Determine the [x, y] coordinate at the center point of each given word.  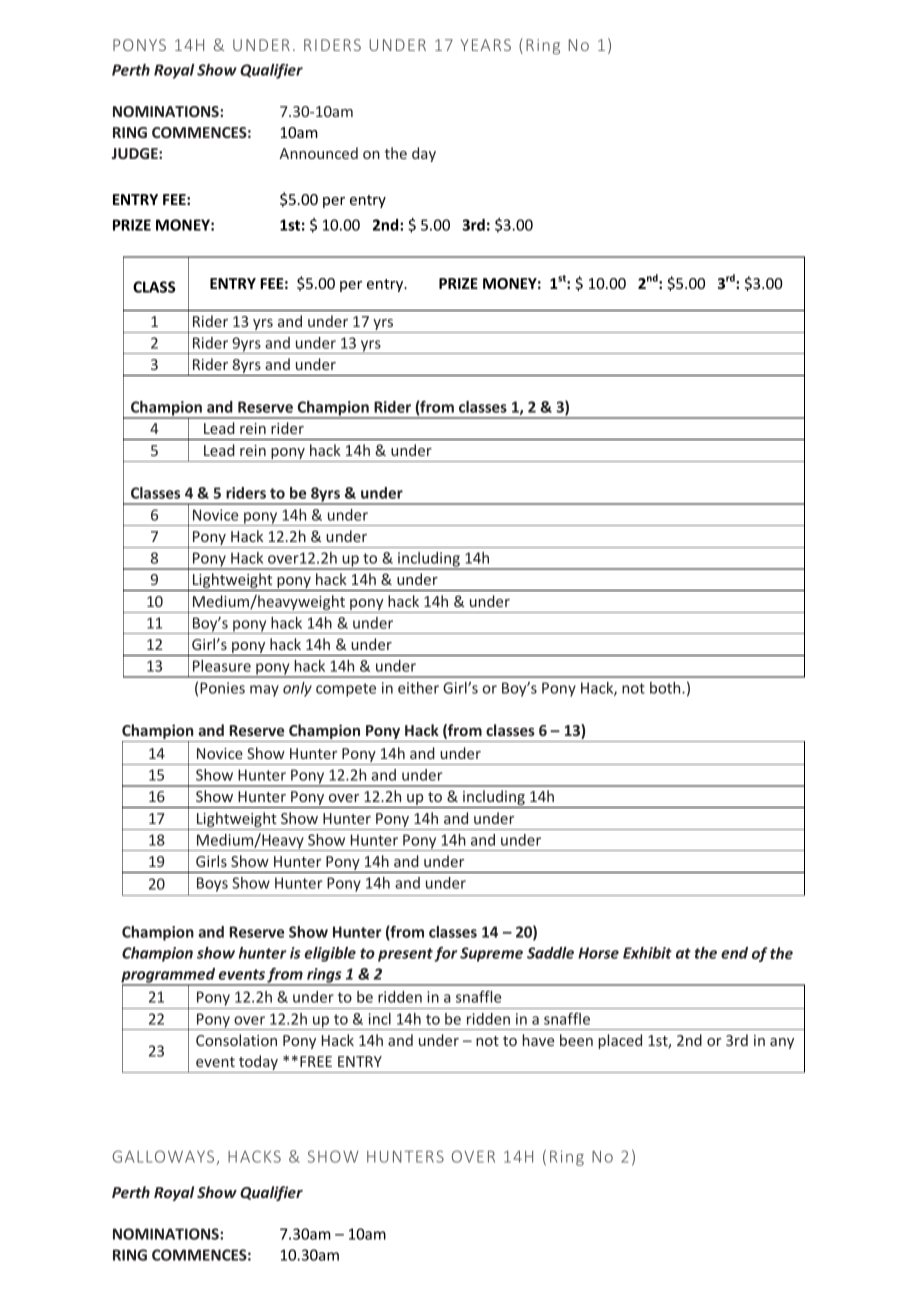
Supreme [491, 954]
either [418, 688]
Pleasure [222, 666]
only [297, 689]
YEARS [485, 45]
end [734, 953]
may [264, 691]
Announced [318, 153]
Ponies [222, 688]
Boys [212, 884]
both [666, 688]
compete [346, 690]
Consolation [236, 1040]
